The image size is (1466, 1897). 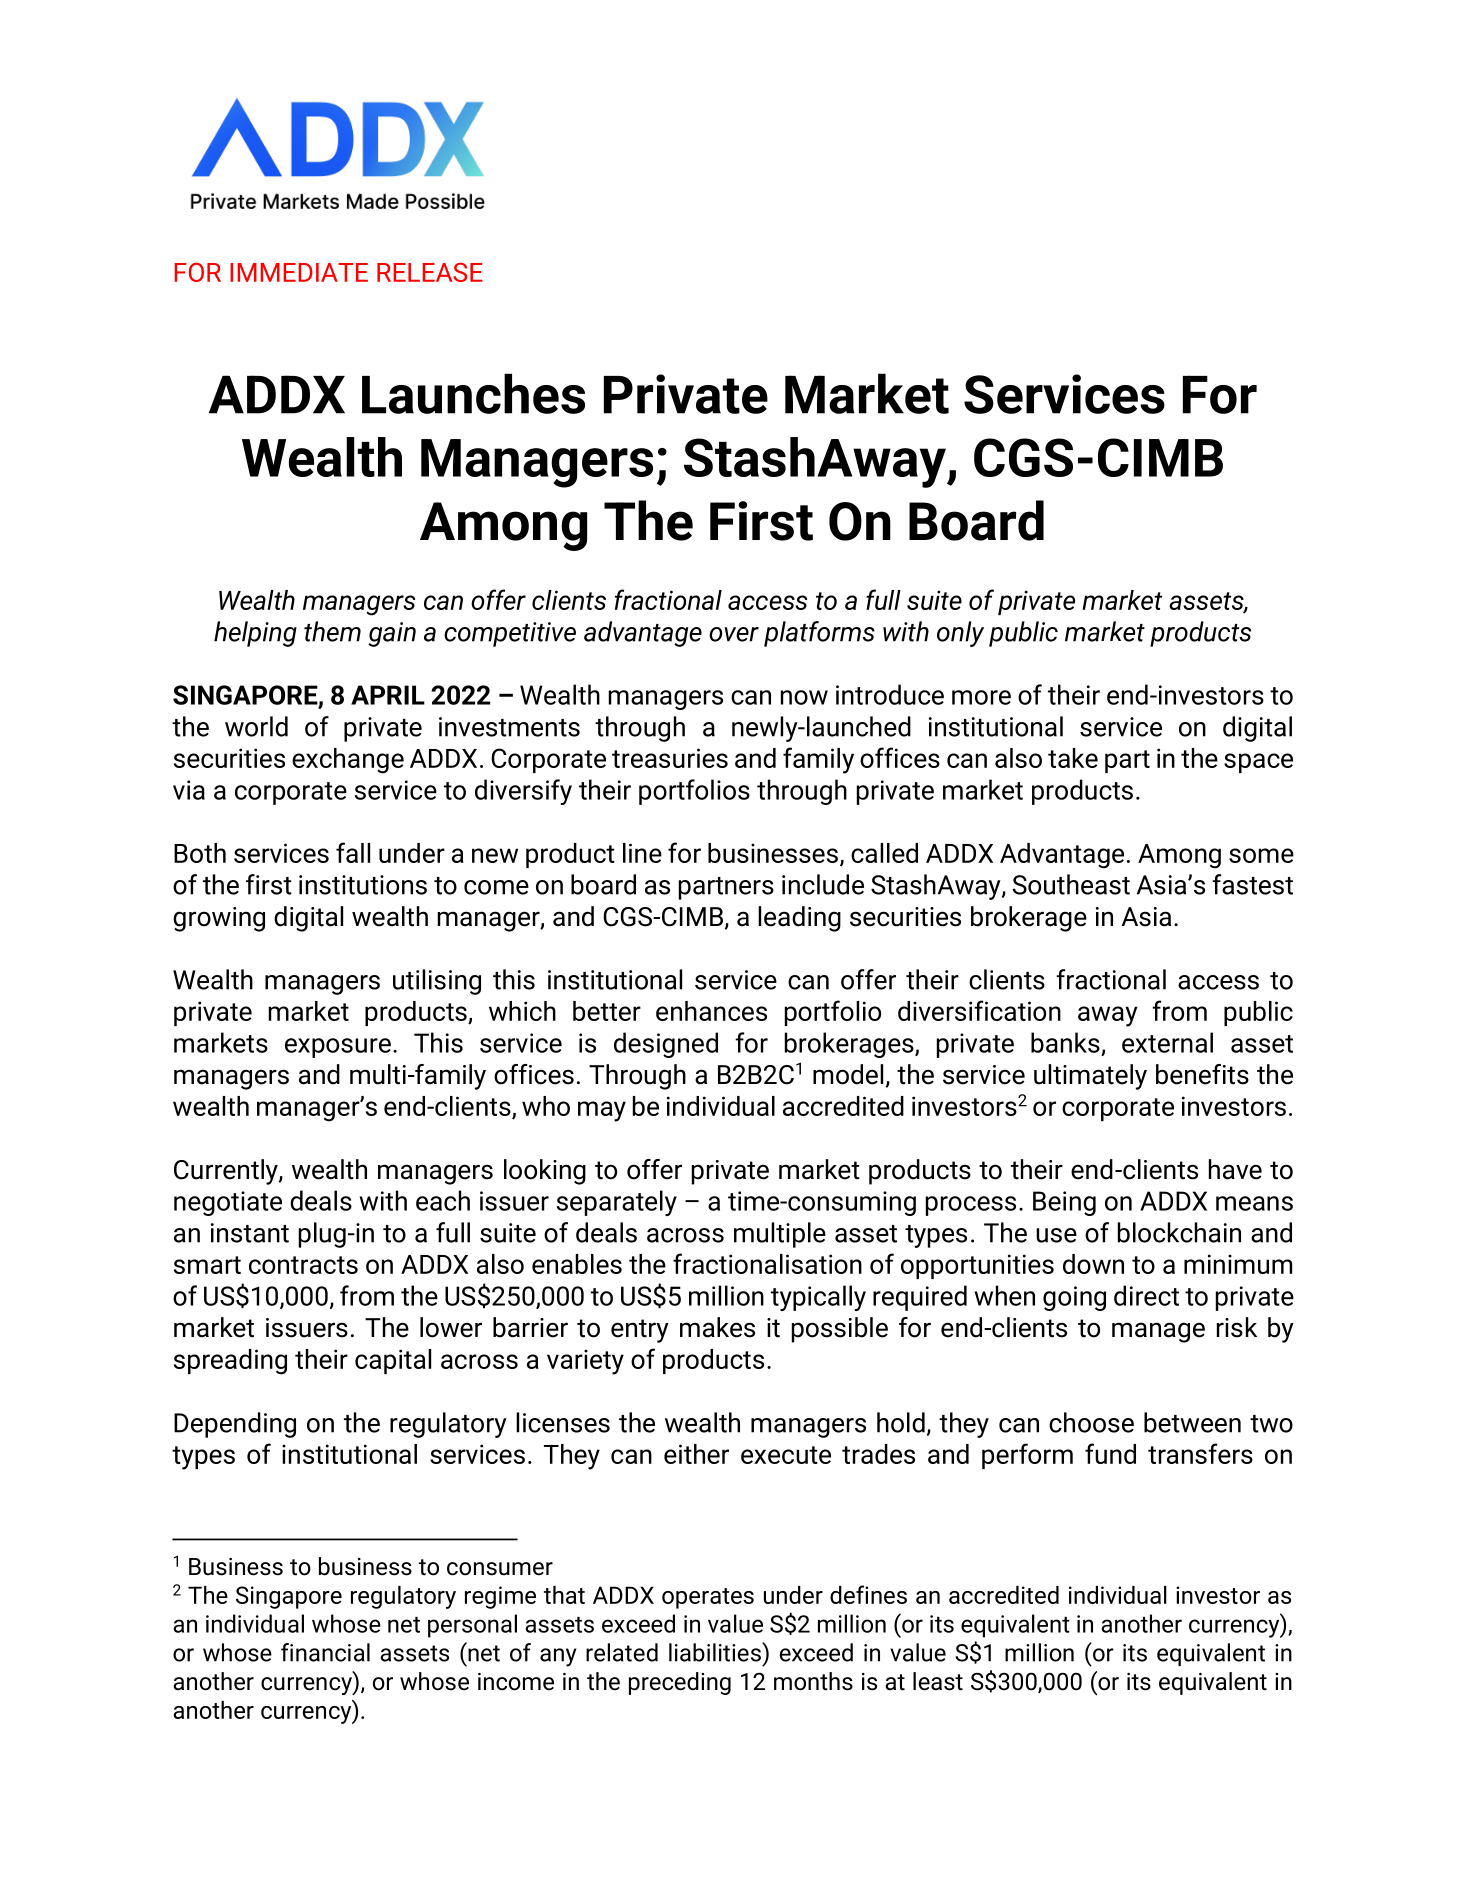 I want to click on fall, so click(x=353, y=852).
